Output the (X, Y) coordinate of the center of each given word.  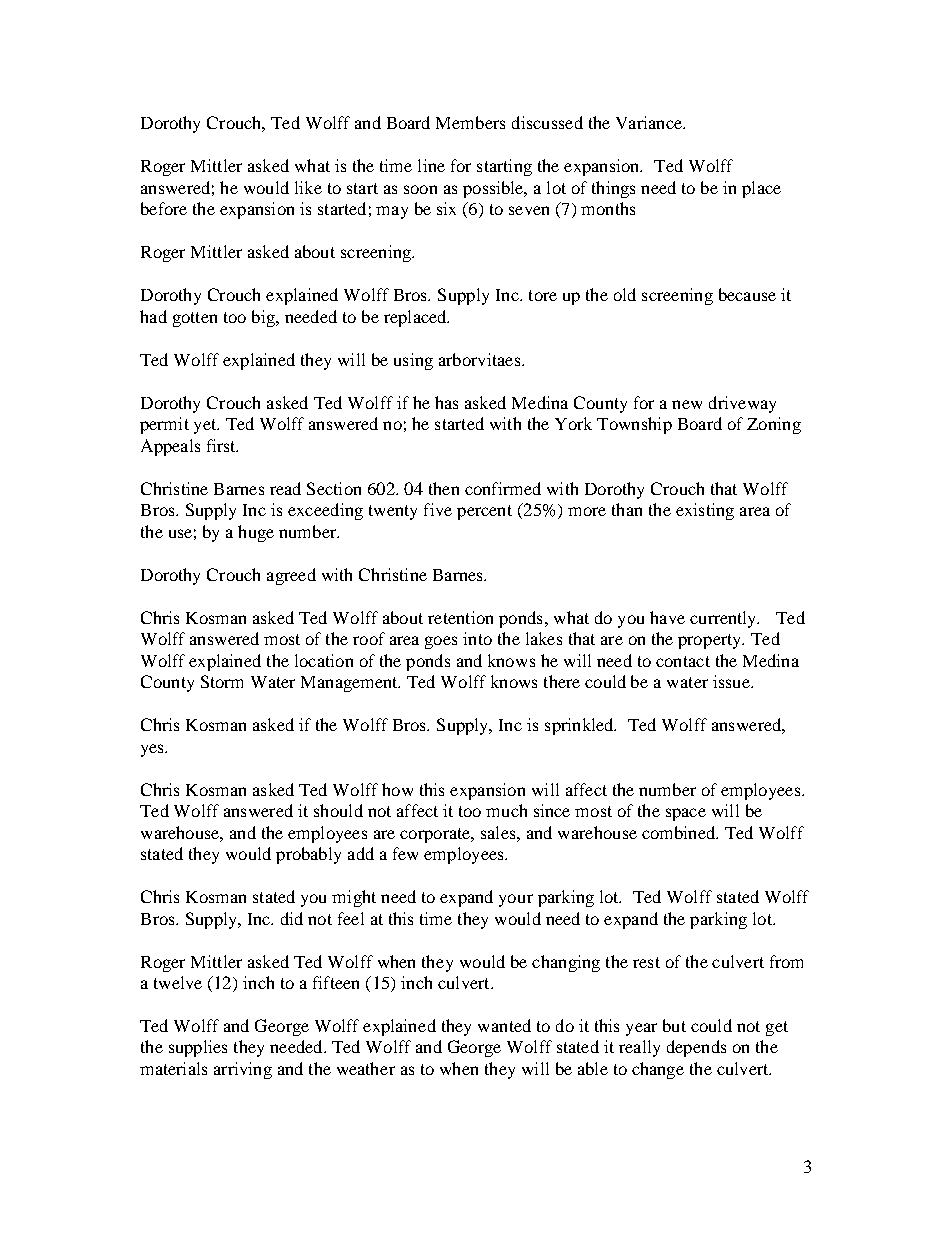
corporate (436, 835)
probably (308, 855)
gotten (195, 319)
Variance (650, 122)
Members (470, 122)
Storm (222, 681)
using (413, 361)
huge (256, 533)
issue (732, 681)
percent (484, 512)
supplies (198, 1048)
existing (705, 511)
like (308, 187)
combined (680, 832)
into (477, 638)
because (747, 294)
